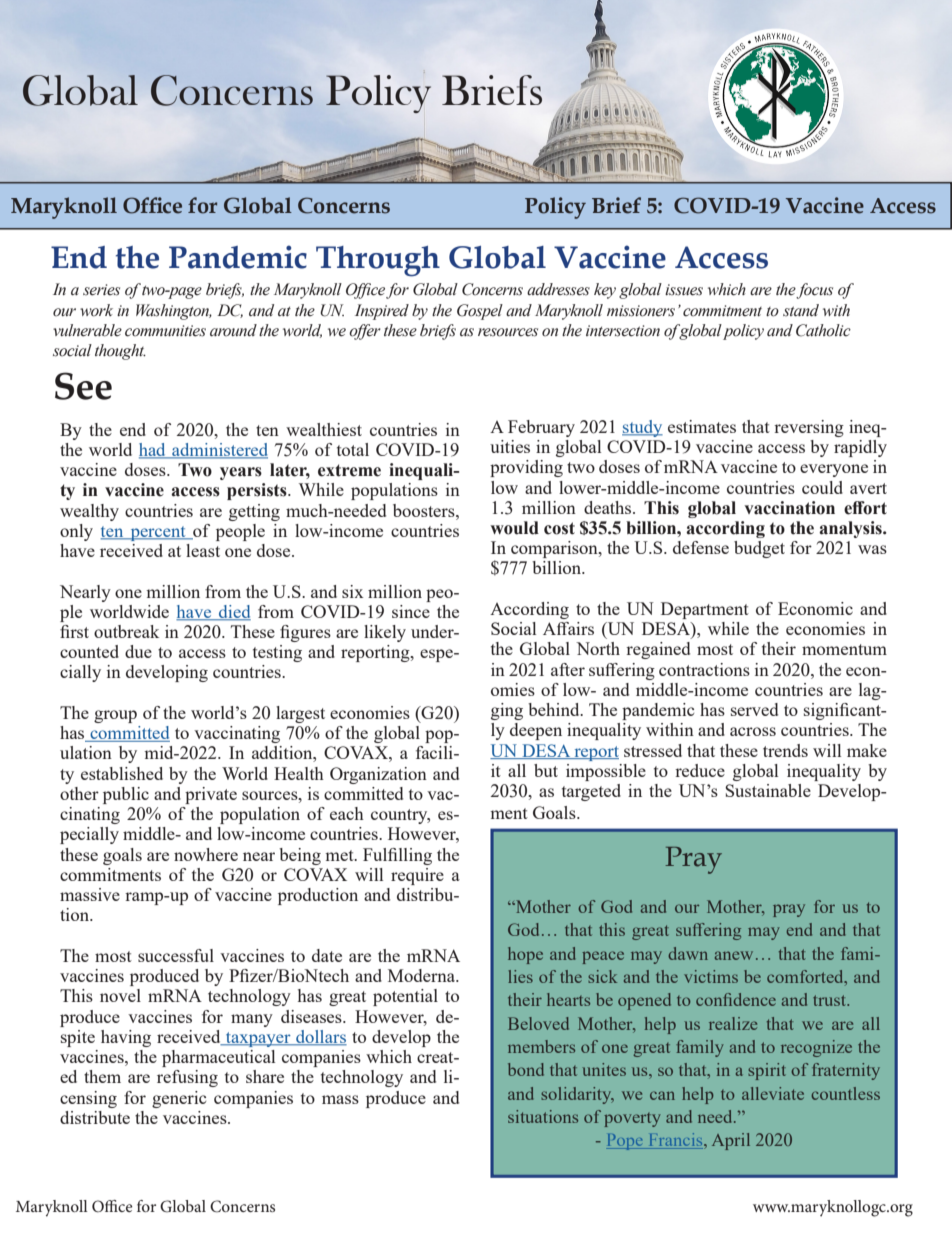  What do you see at coordinates (115, 716) in the page?
I see `group` at bounding box center [115, 716].
